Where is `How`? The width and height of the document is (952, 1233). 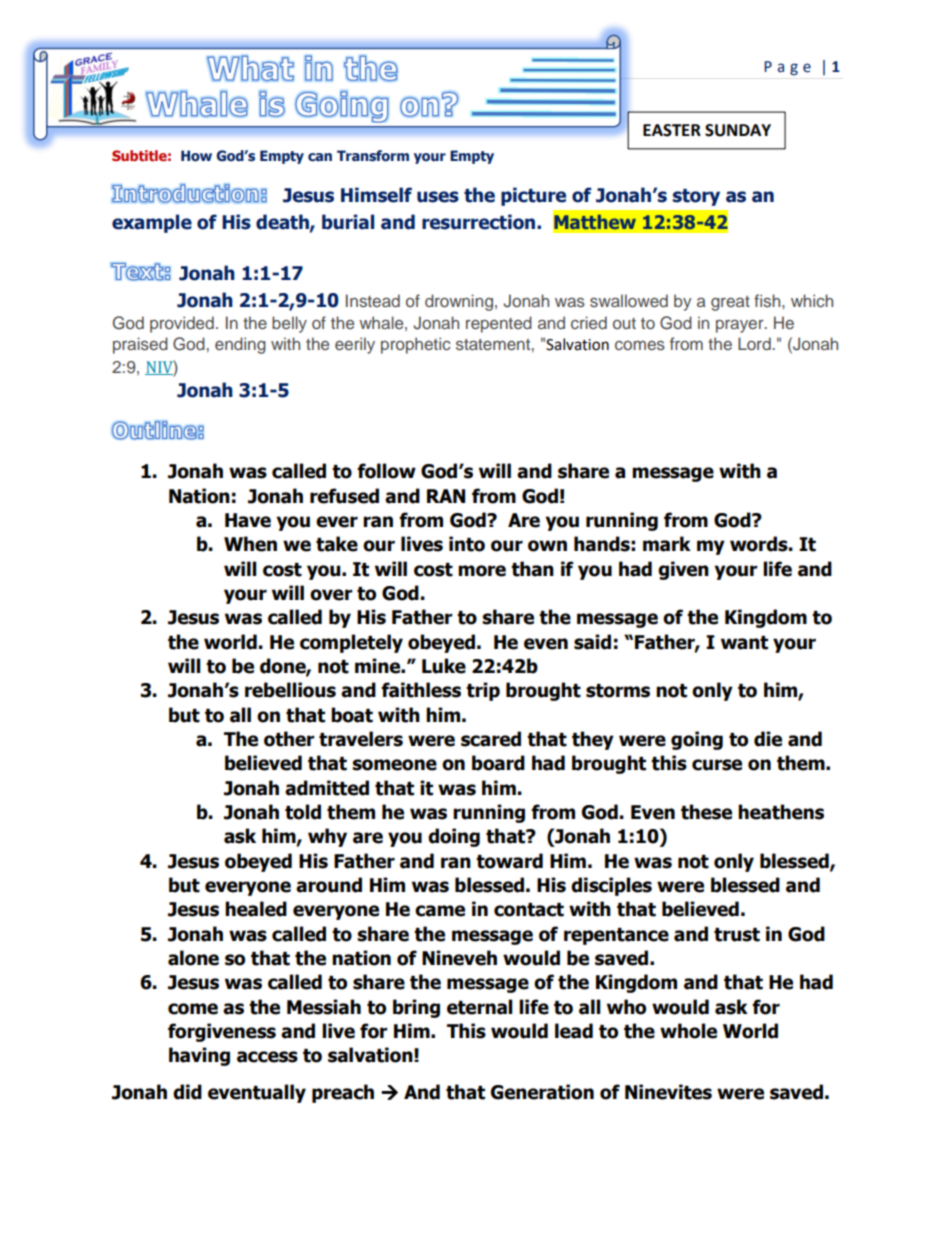 How is located at coordinates (196, 155).
